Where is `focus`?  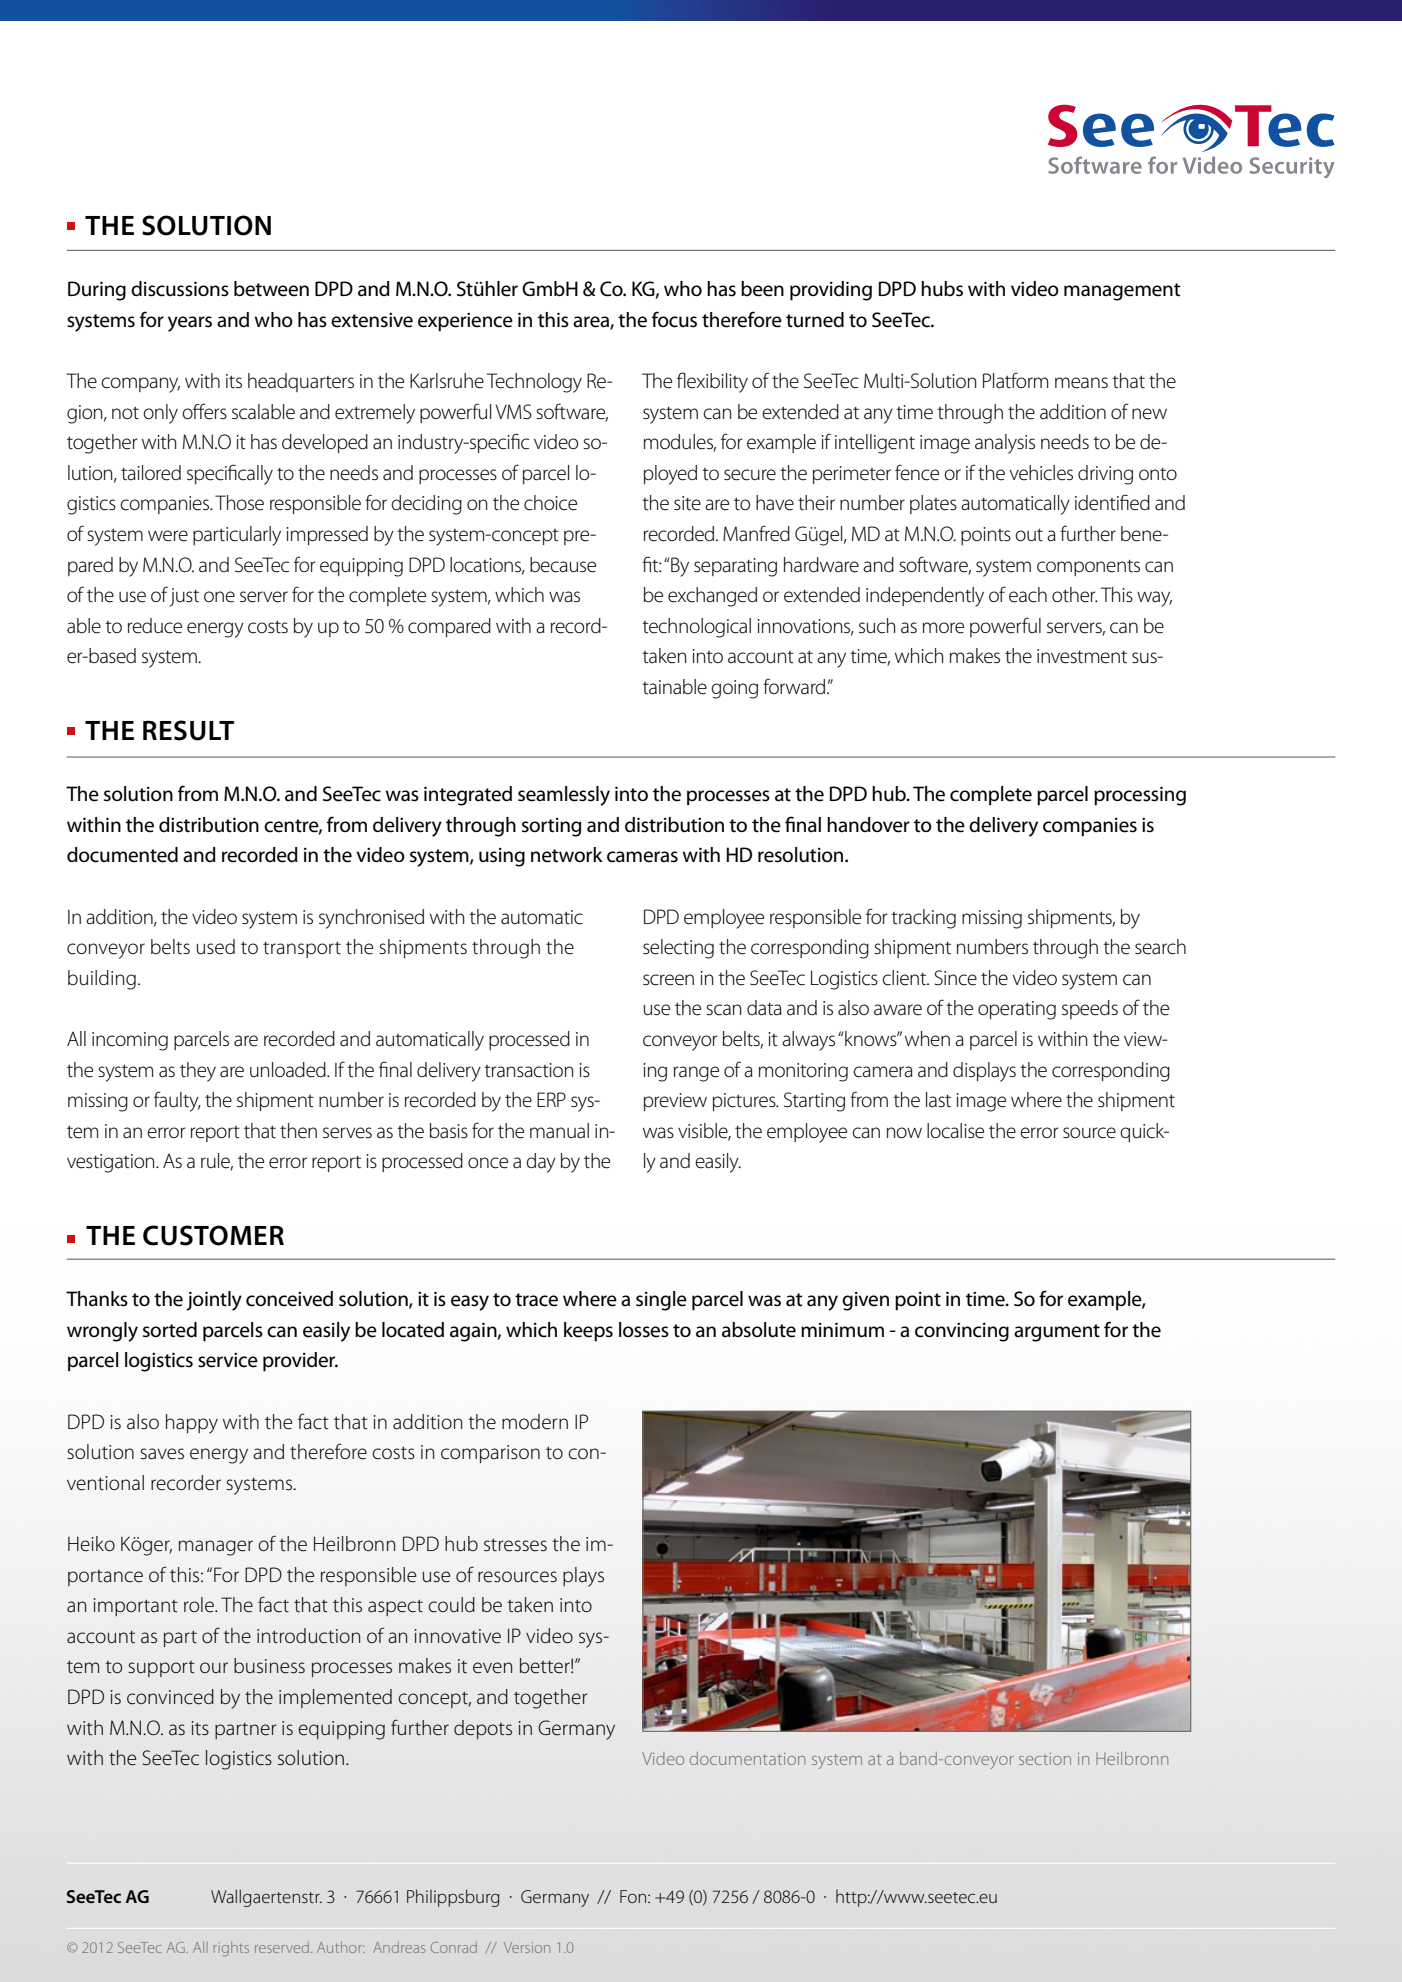 focus is located at coordinates (674, 319).
